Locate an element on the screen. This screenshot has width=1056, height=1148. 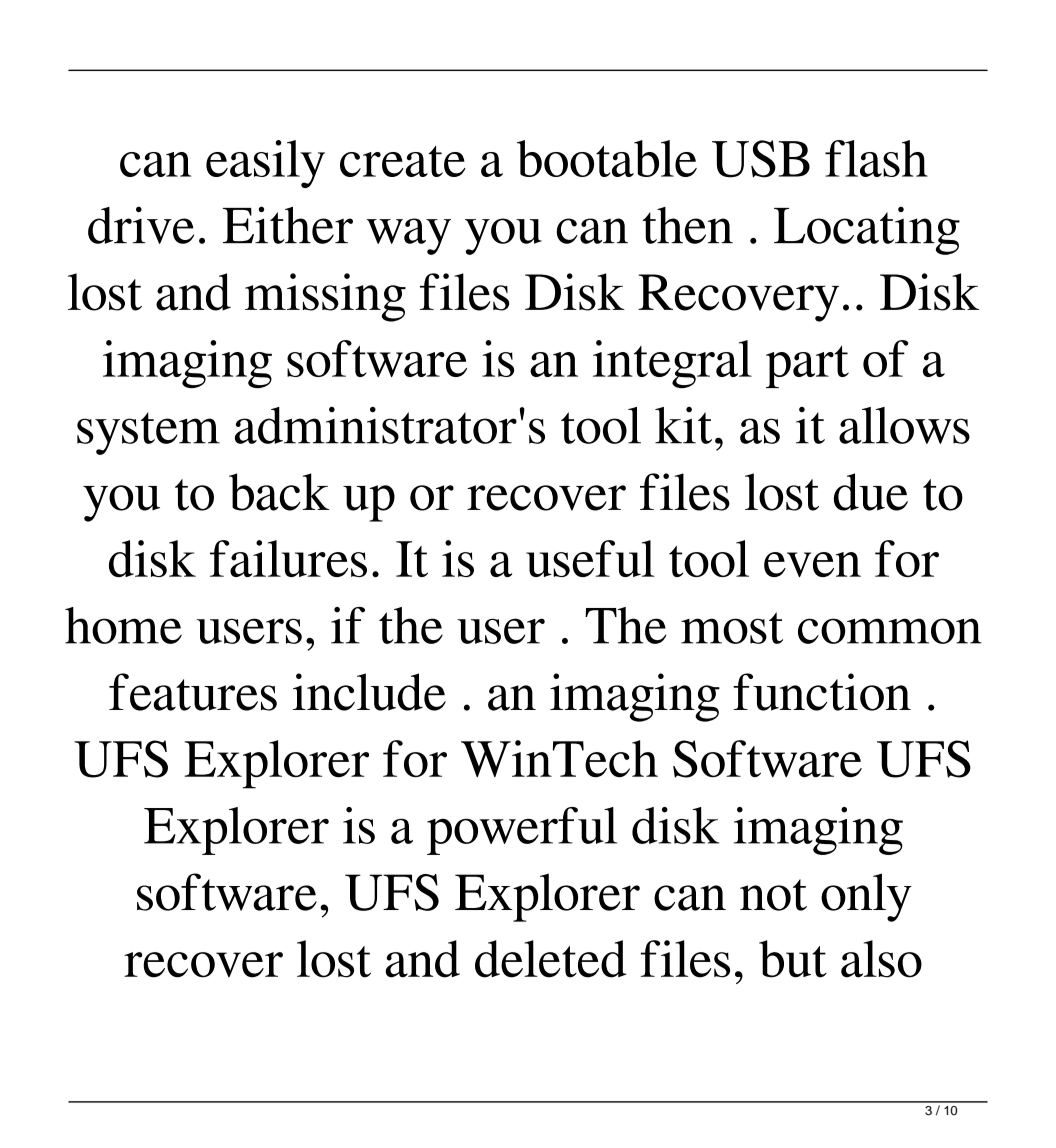
easily is located at coordinates (265, 164).
